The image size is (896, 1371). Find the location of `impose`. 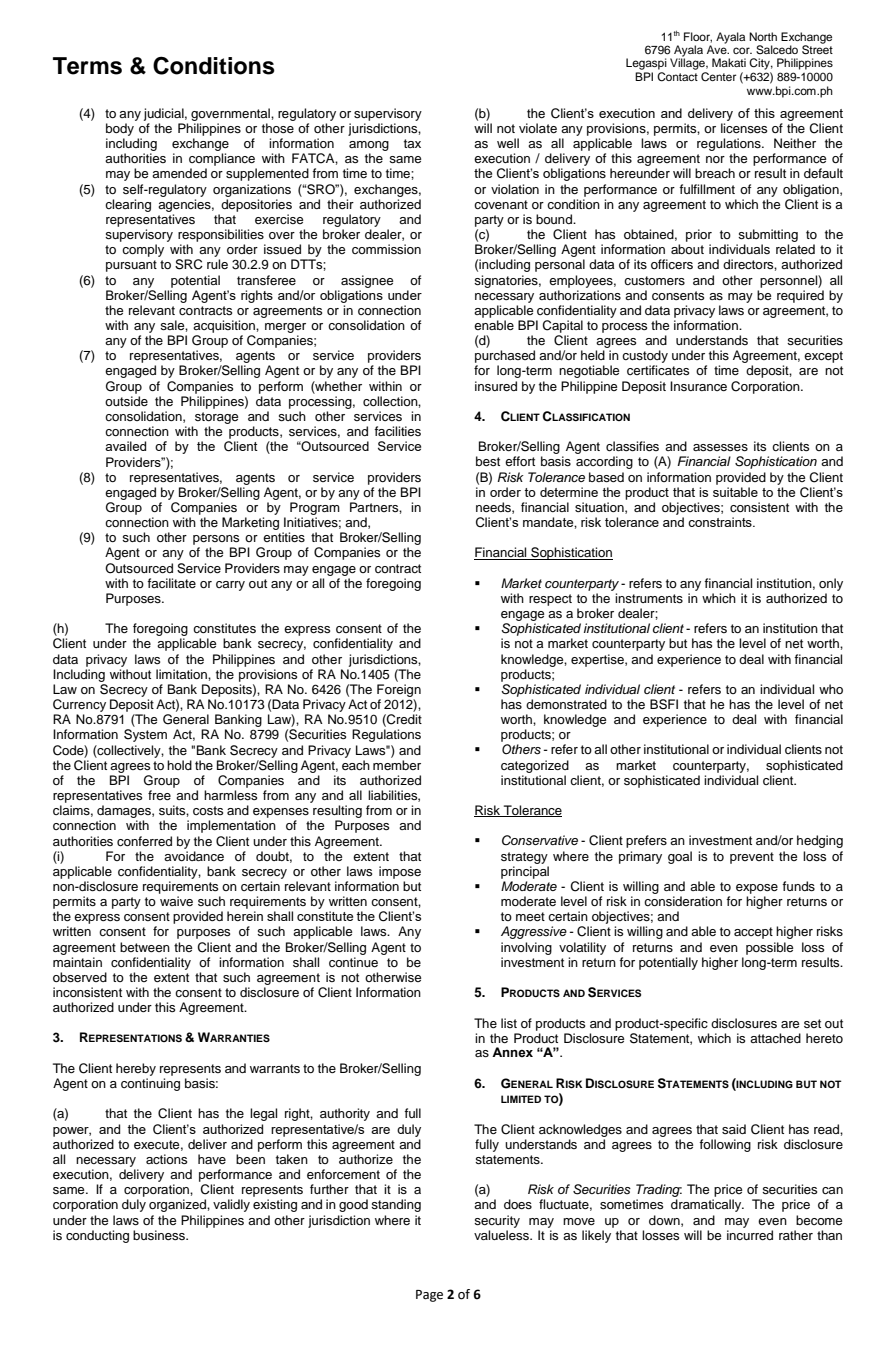

impose is located at coordinates (400, 872).
